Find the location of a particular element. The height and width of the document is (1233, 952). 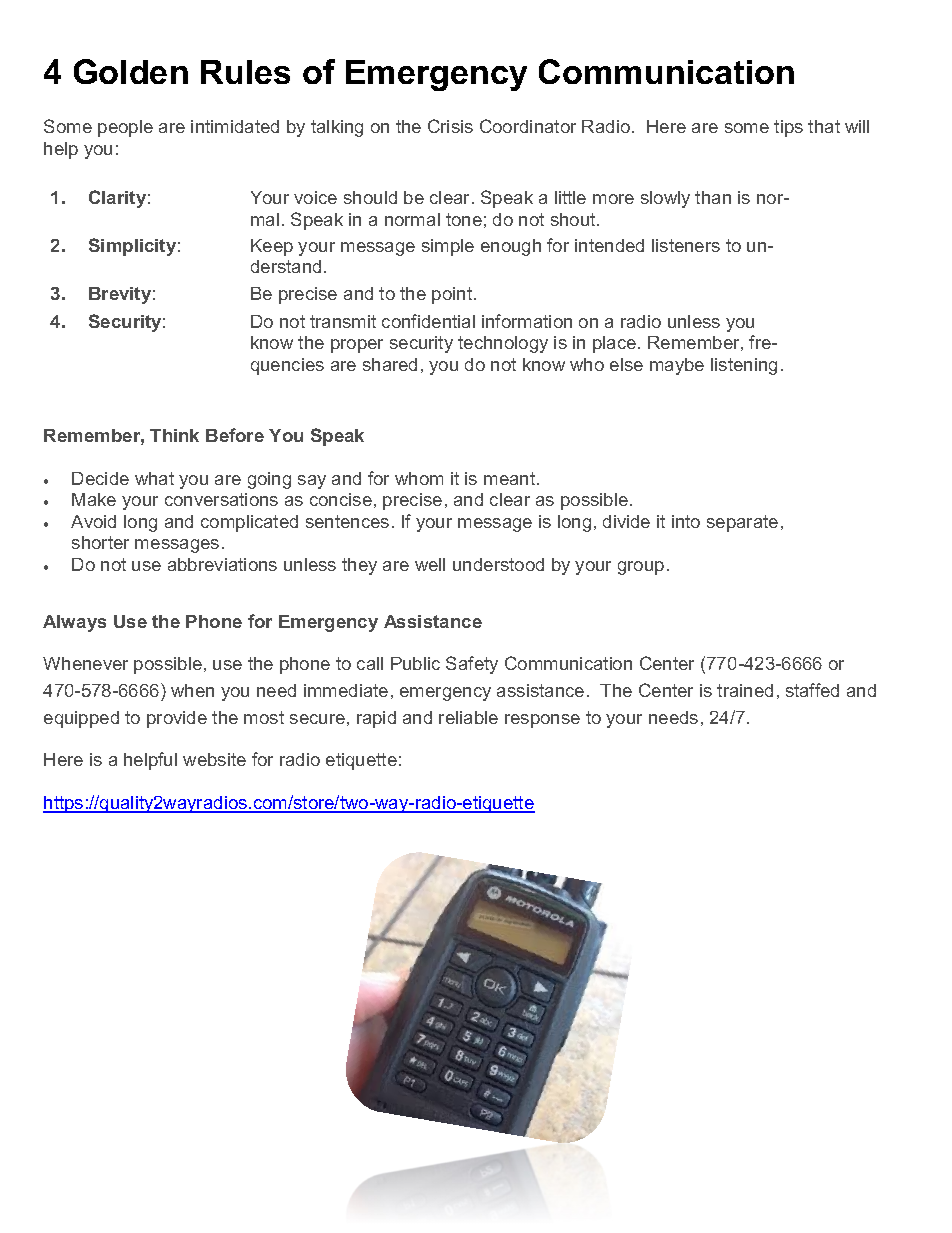

Avoid is located at coordinates (93, 521).
